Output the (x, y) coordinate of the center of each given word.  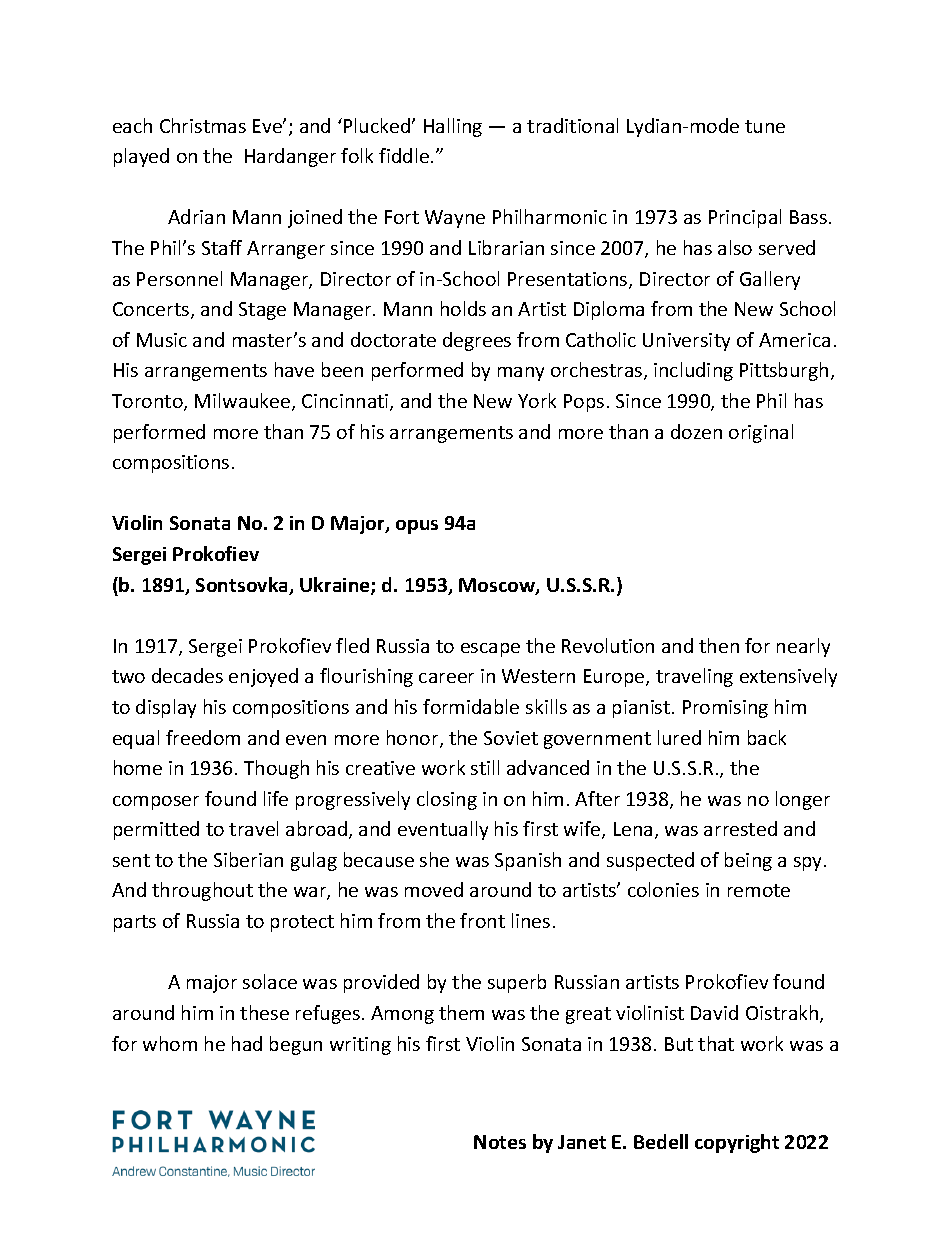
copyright (737, 1143)
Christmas (203, 125)
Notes (500, 1142)
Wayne (455, 219)
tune (765, 126)
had (247, 1043)
